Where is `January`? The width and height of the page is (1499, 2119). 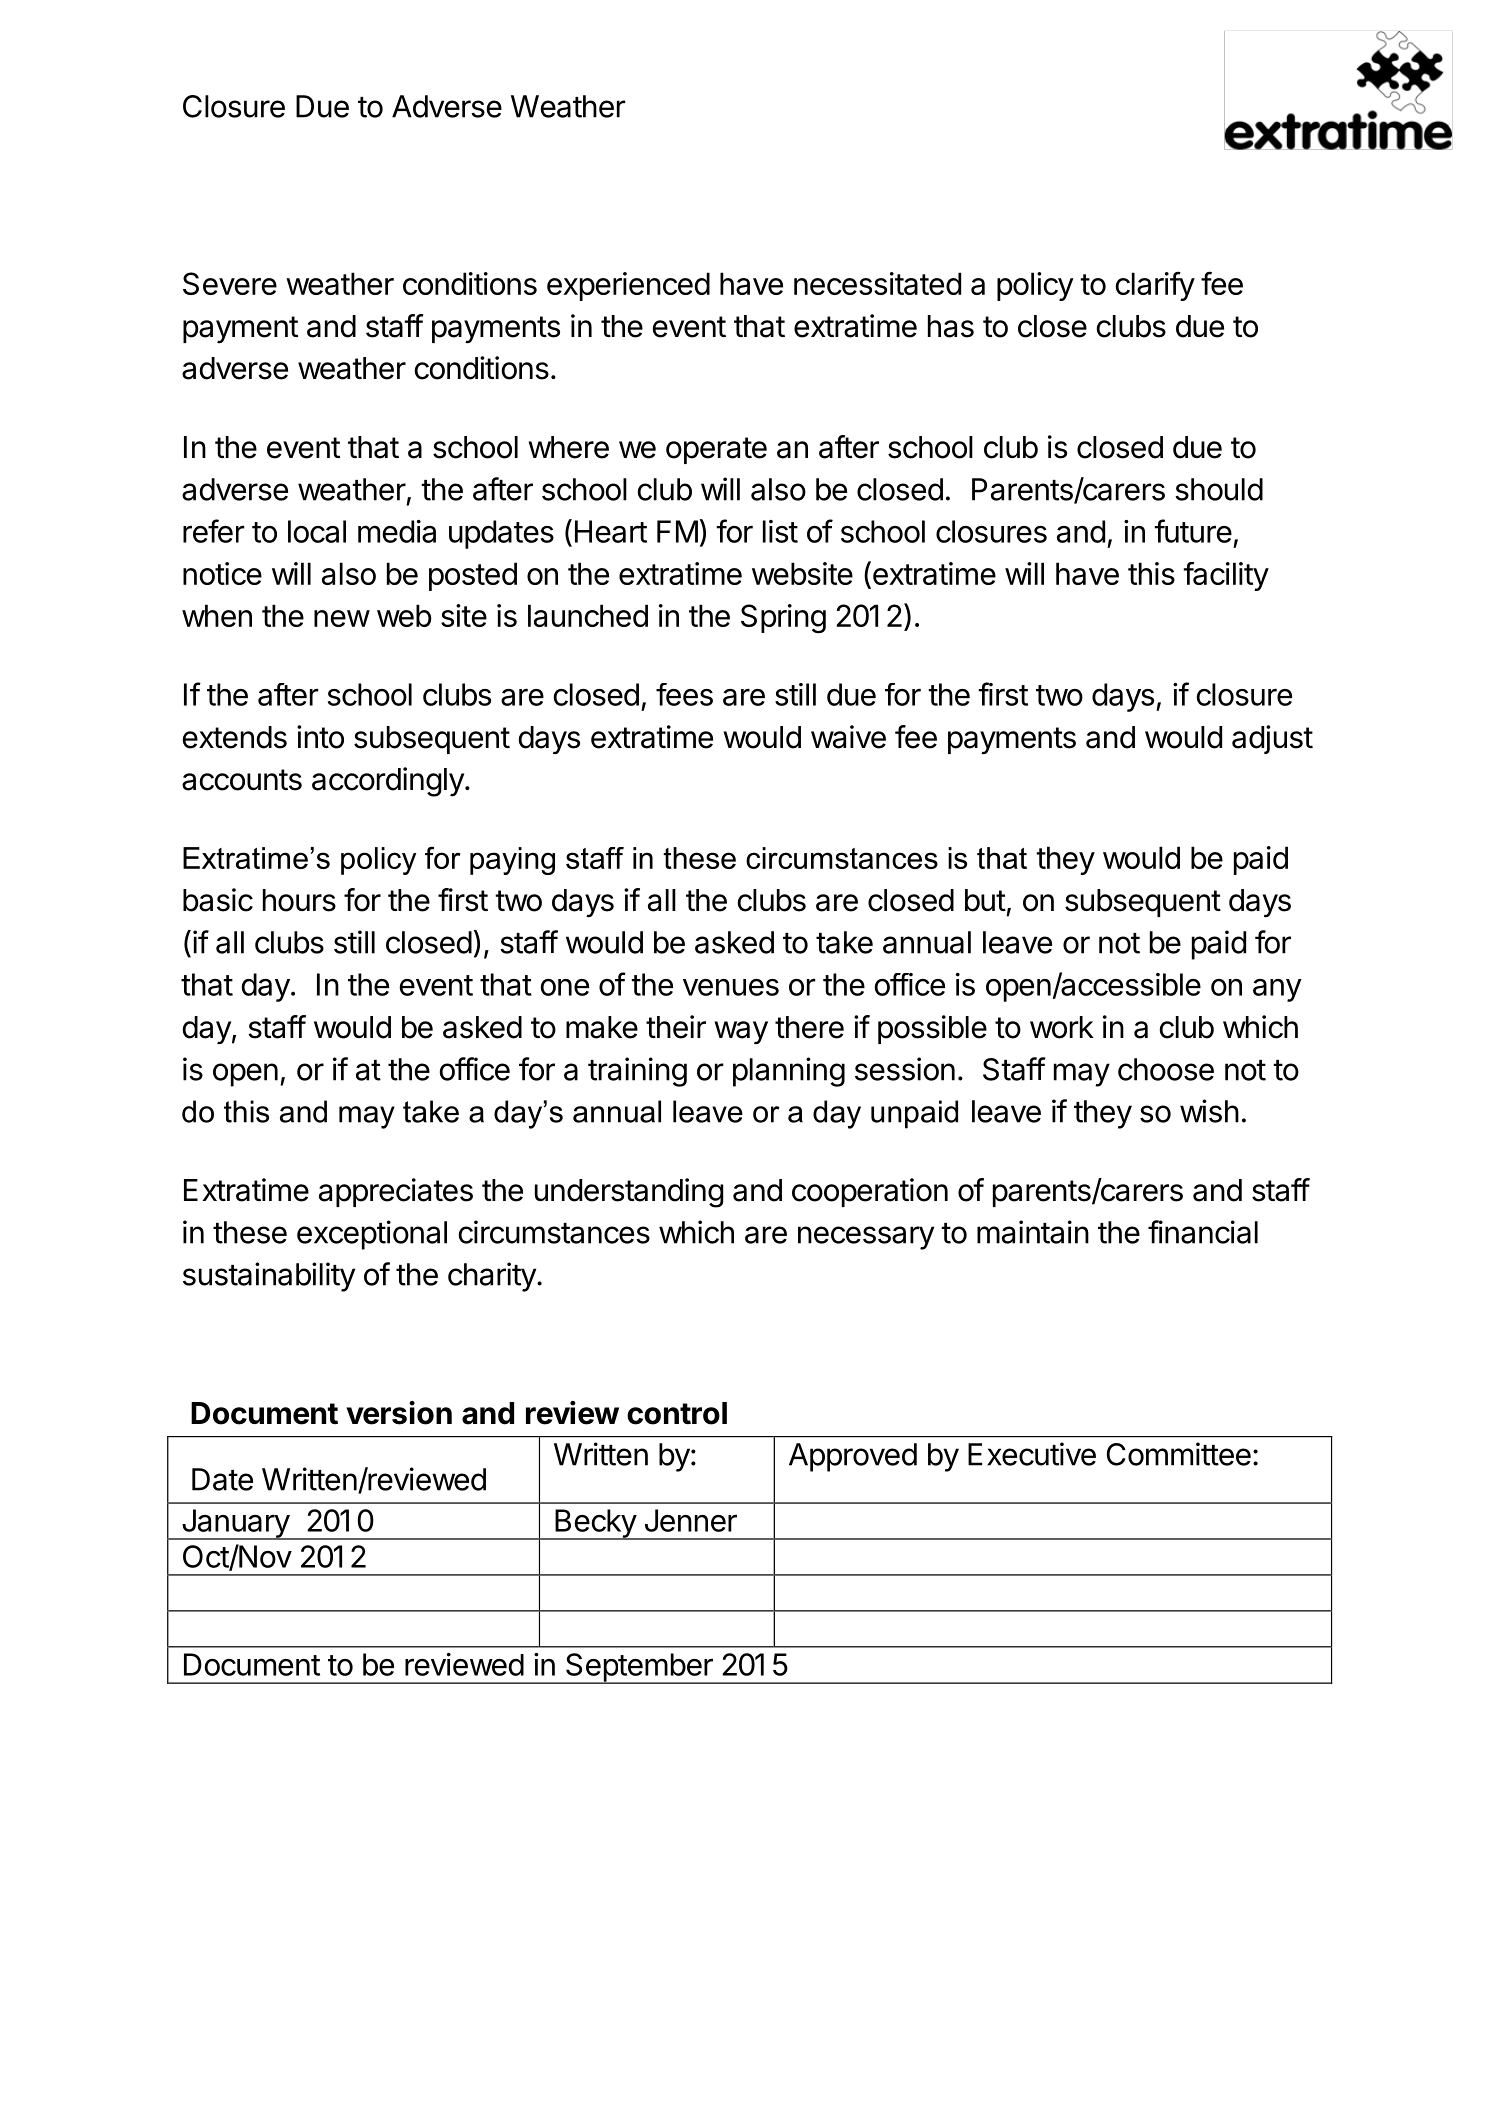 January is located at coordinates (235, 1524).
